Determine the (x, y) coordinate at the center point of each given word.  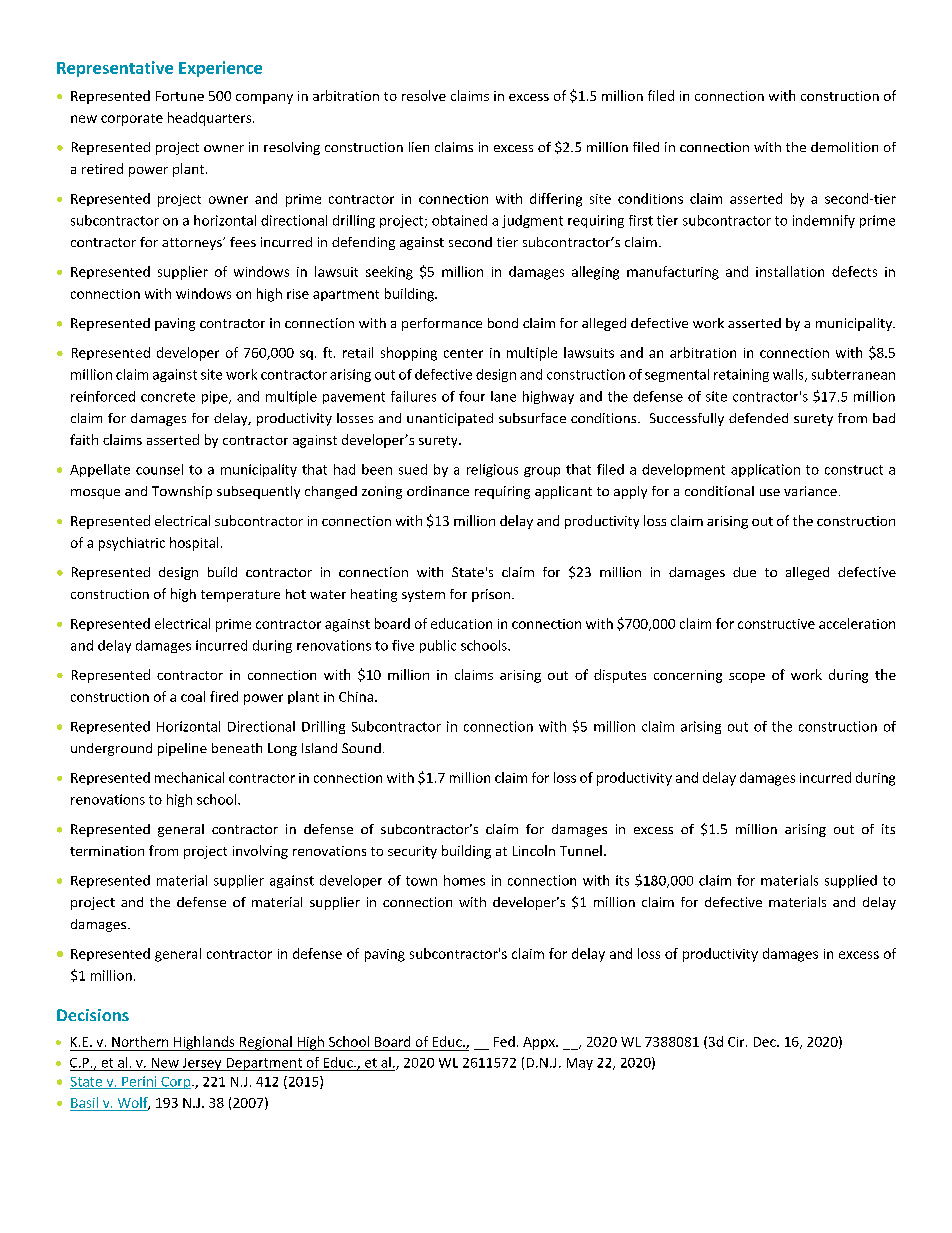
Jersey (202, 1064)
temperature (240, 596)
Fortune (180, 96)
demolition (844, 147)
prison (491, 595)
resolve (424, 95)
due (744, 572)
